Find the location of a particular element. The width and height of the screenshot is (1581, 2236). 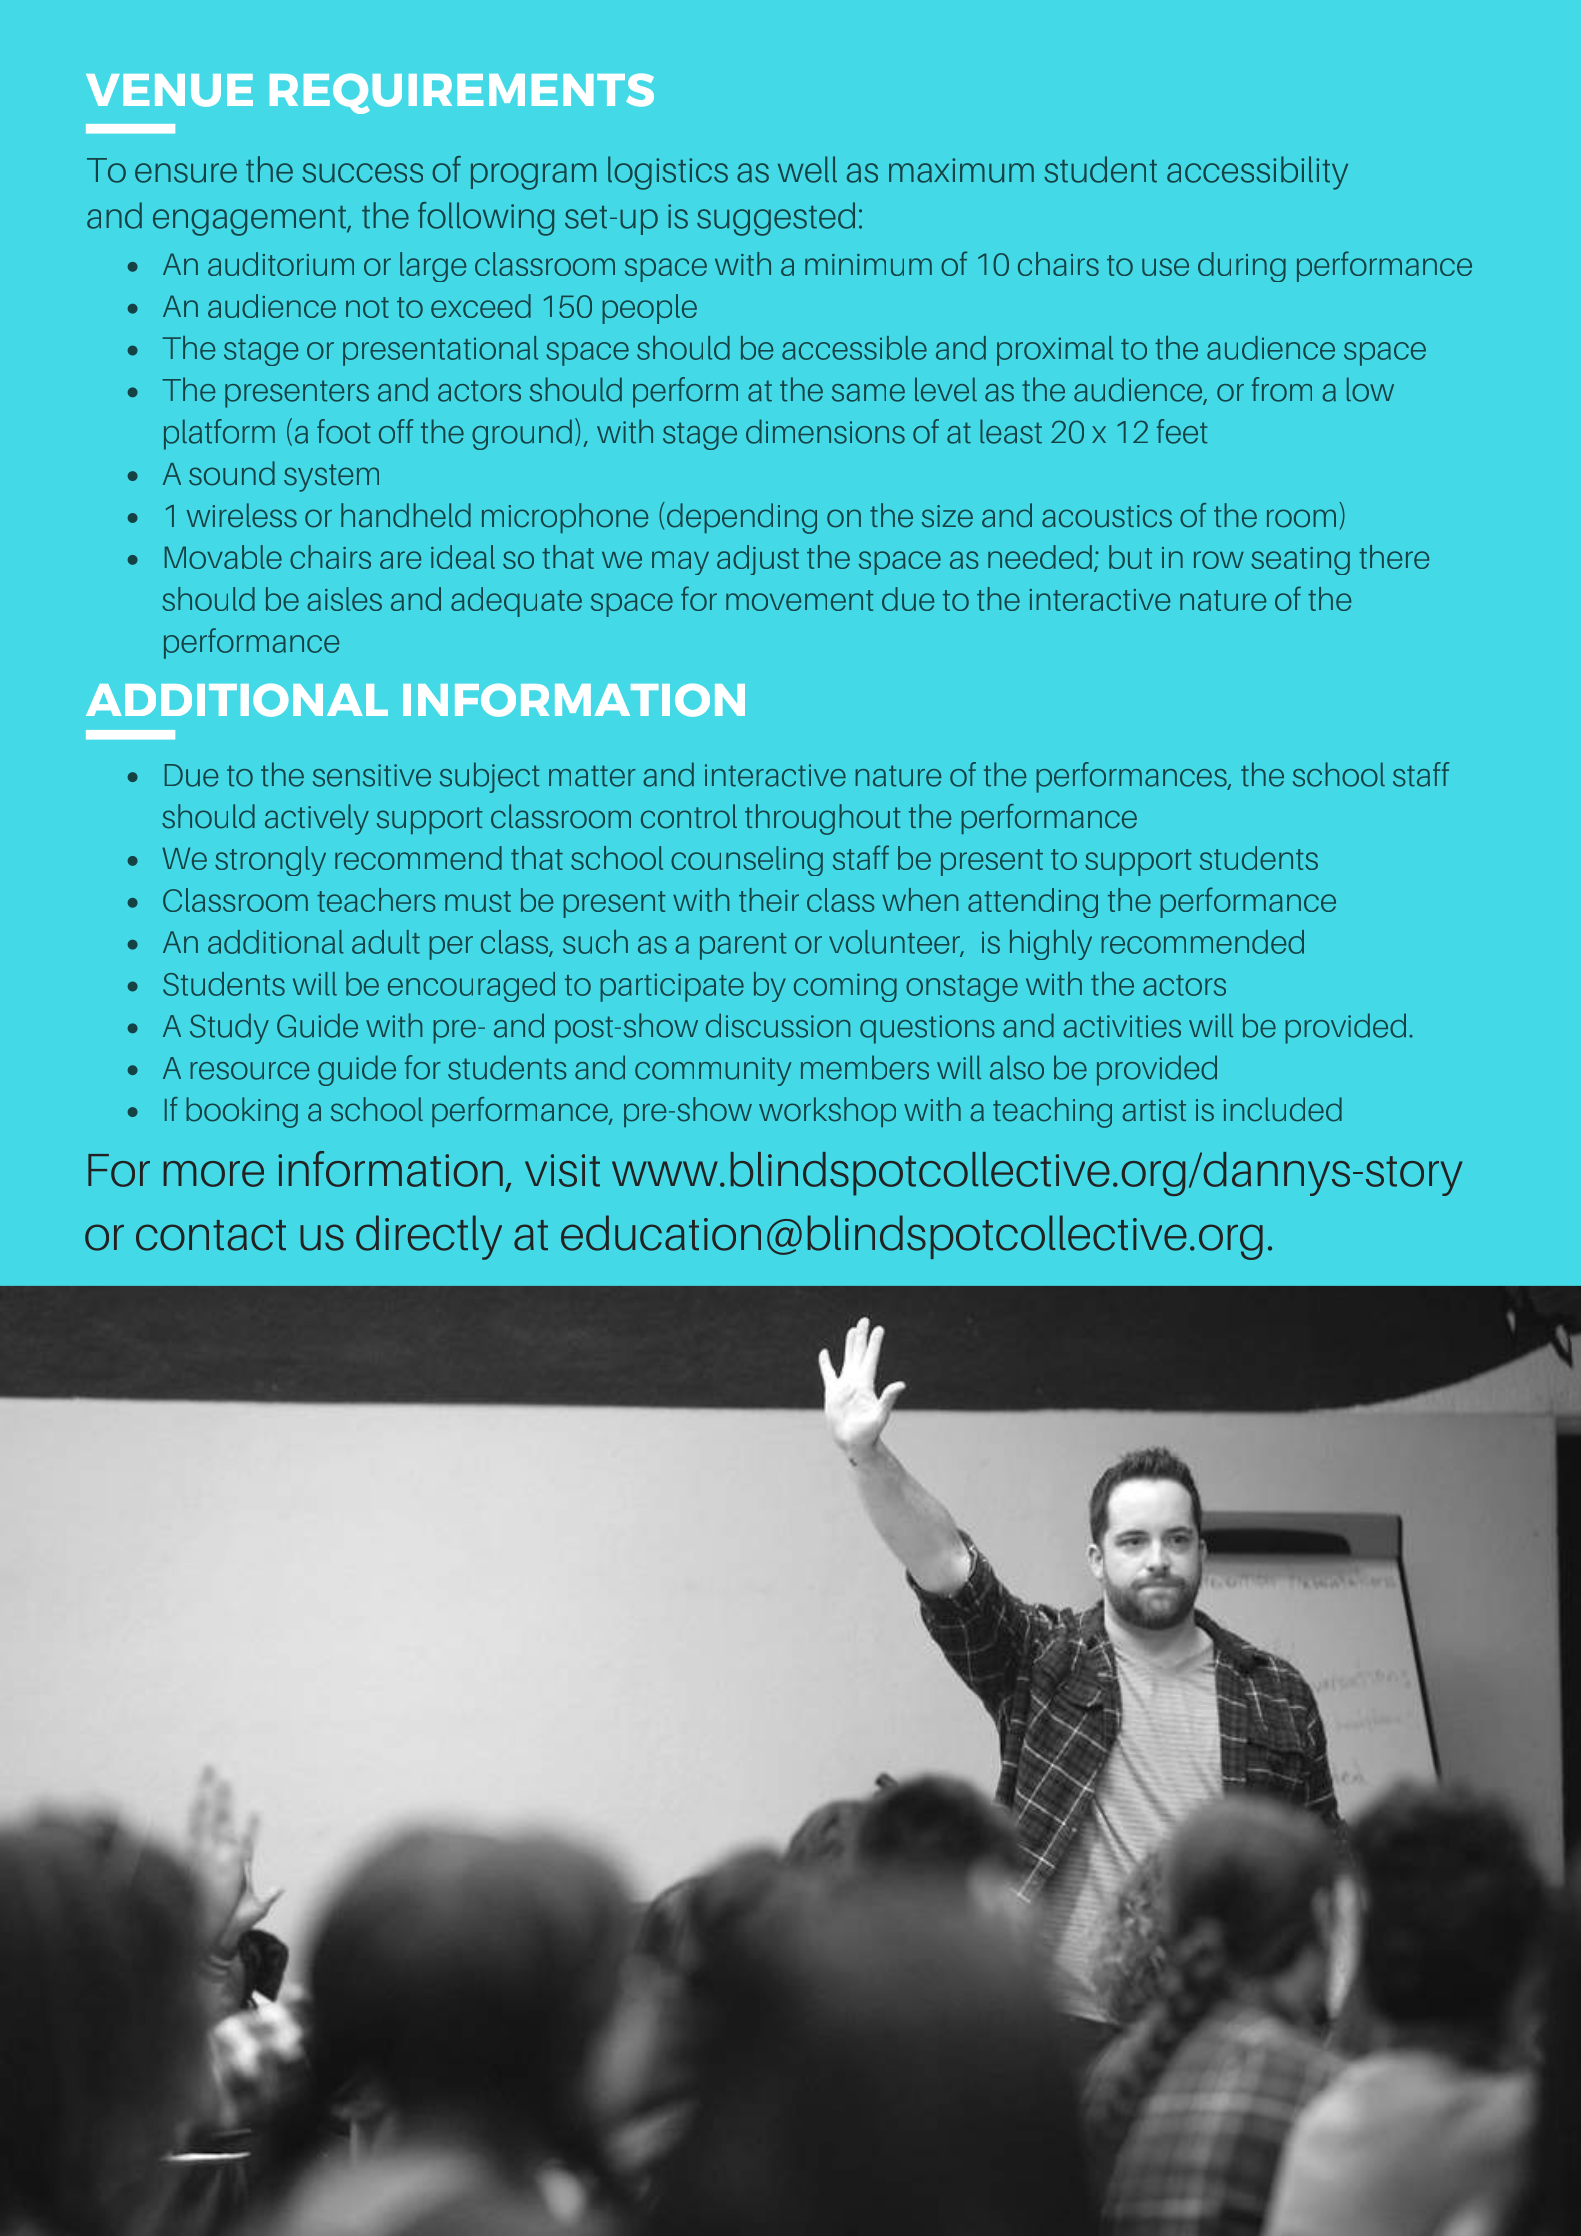

success is located at coordinates (362, 173).
